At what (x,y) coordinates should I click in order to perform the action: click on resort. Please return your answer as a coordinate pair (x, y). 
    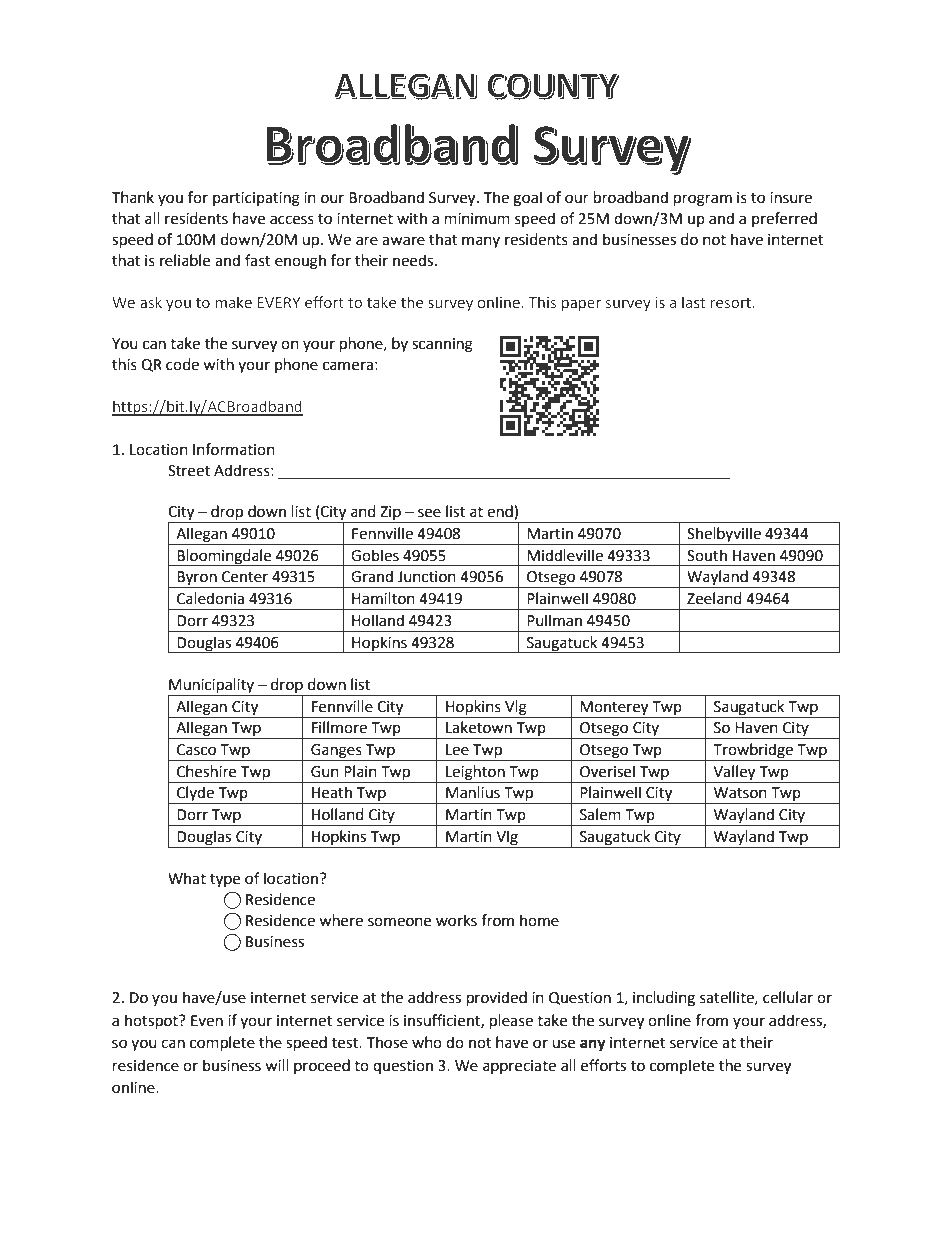
    Looking at the image, I should click on (732, 303).
